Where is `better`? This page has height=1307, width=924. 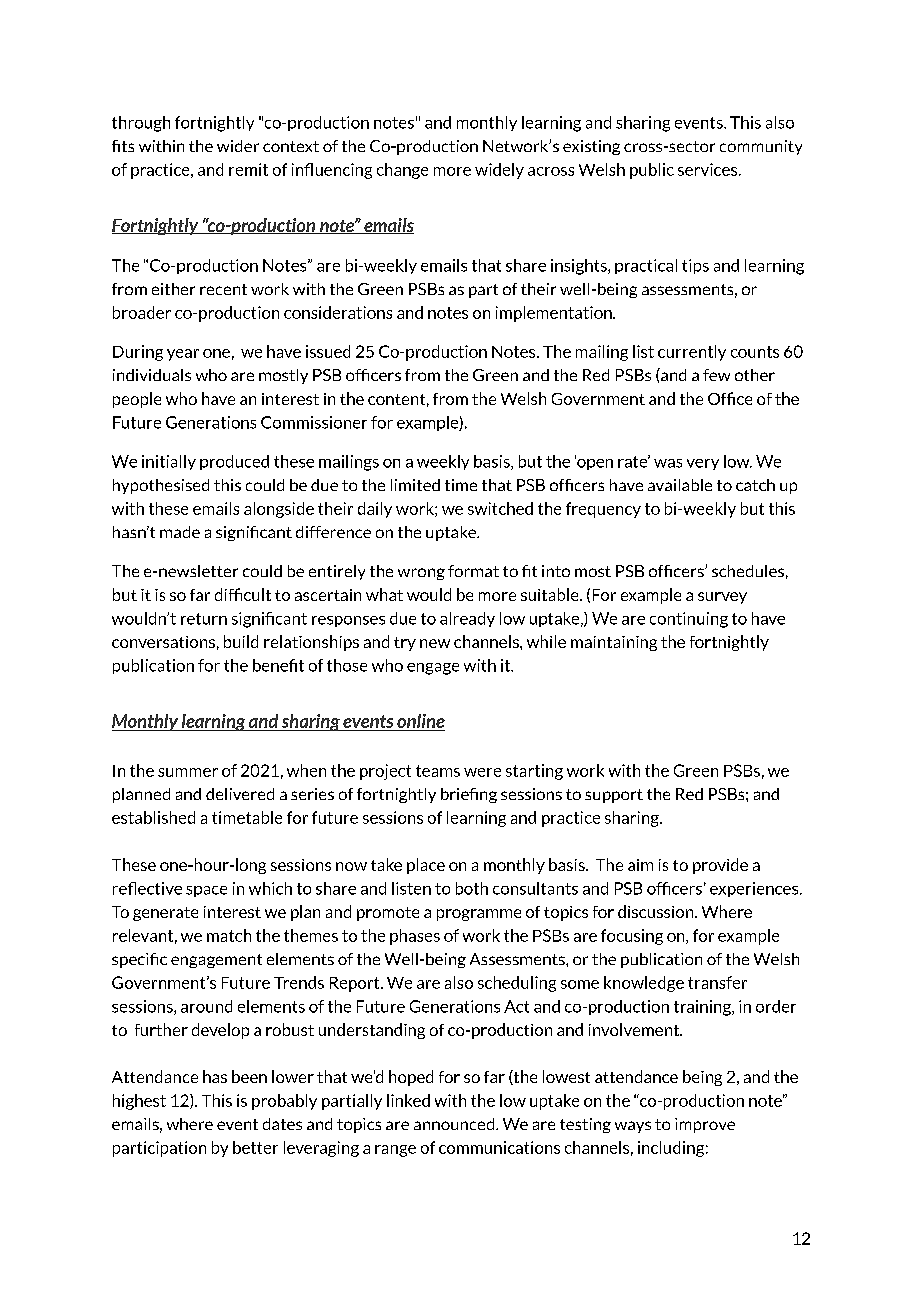 better is located at coordinates (255, 1147).
